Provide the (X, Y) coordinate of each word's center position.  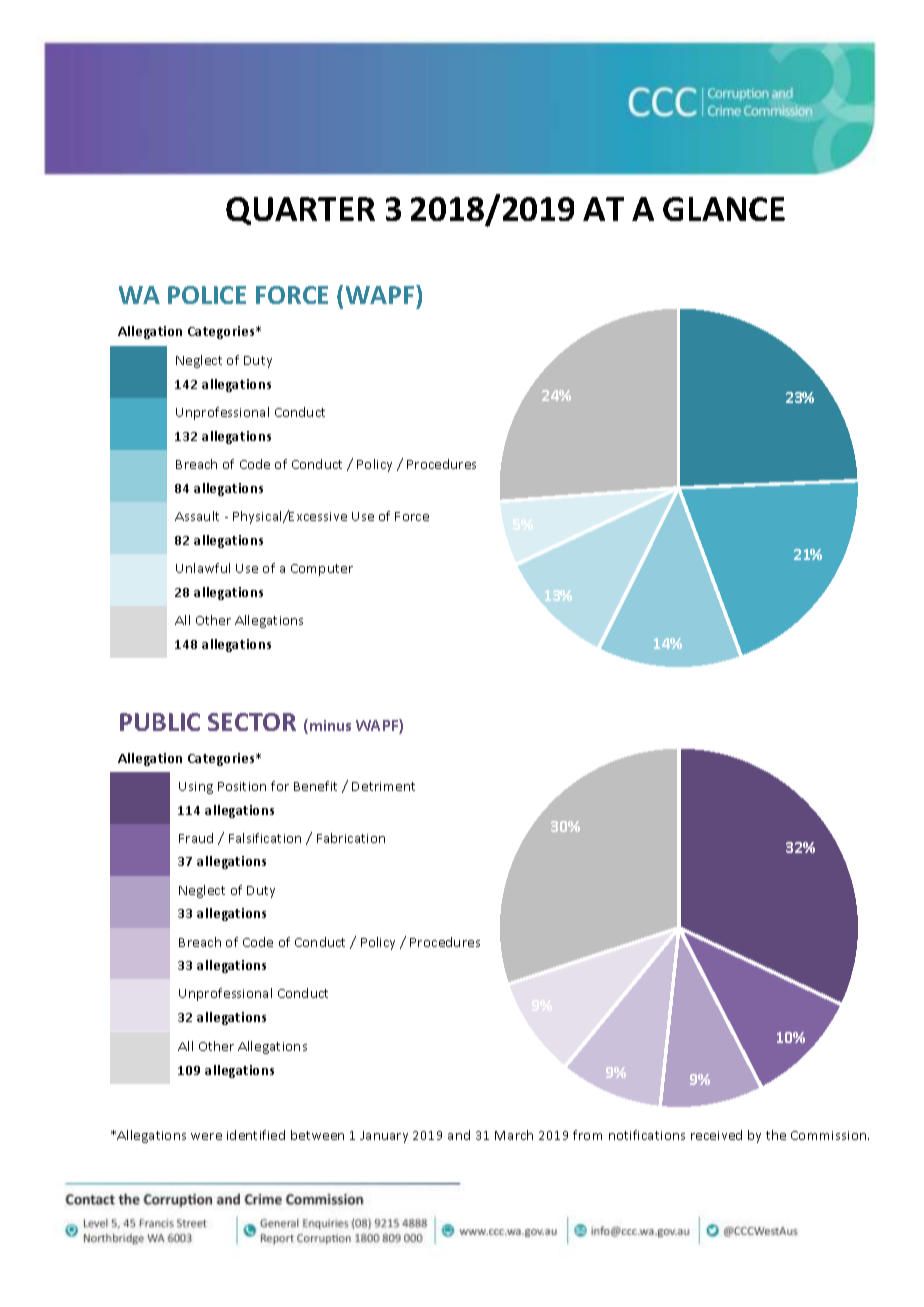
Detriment (383, 786)
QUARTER (300, 211)
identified (256, 1135)
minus (330, 725)
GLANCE (724, 209)
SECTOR (252, 722)
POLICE (207, 295)
